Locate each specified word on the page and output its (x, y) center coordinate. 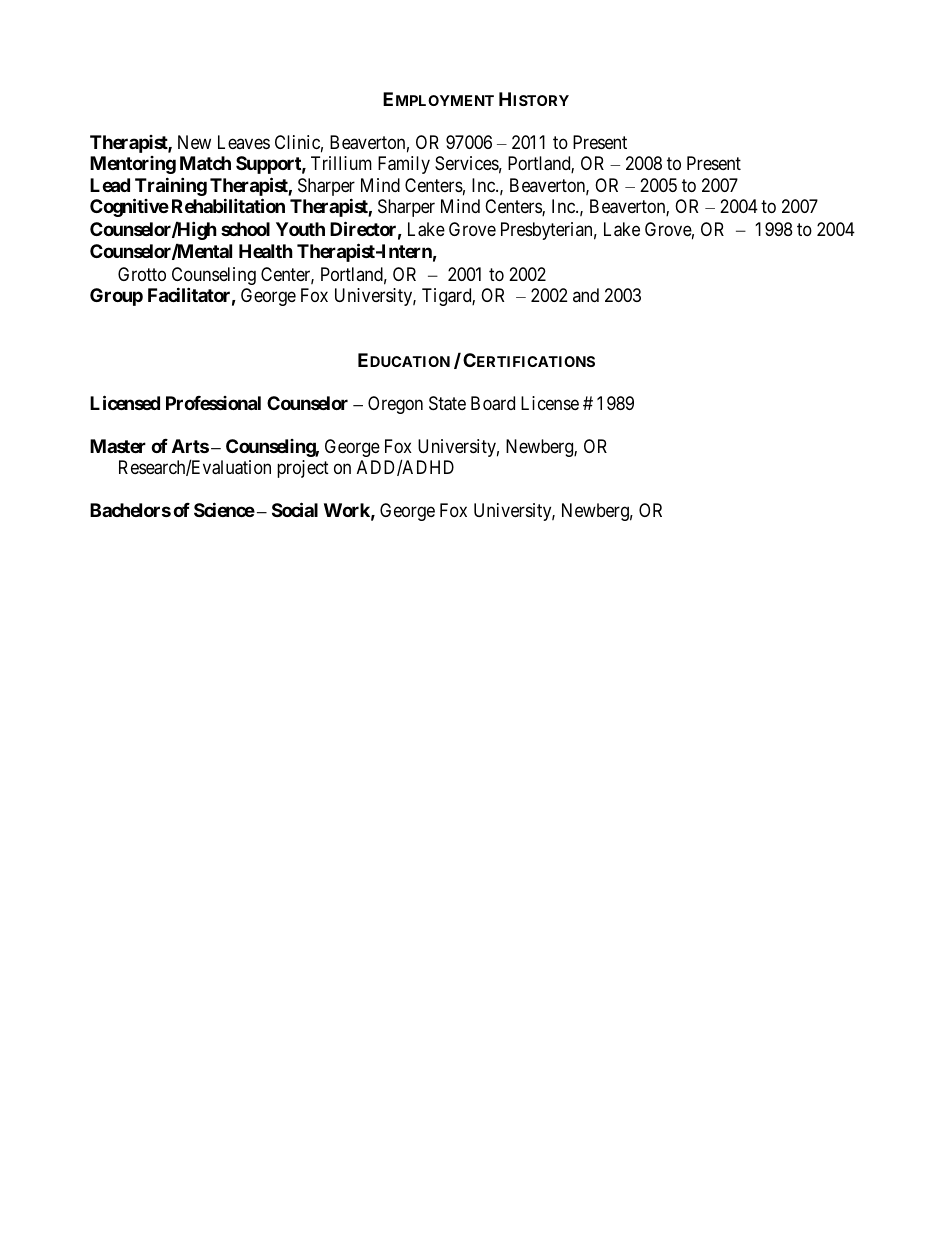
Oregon (395, 405)
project (303, 469)
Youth (300, 229)
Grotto (142, 274)
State (447, 403)
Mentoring (133, 165)
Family (404, 165)
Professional (213, 403)
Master (118, 446)
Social (295, 509)
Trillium (341, 163)
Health (266, 251)
